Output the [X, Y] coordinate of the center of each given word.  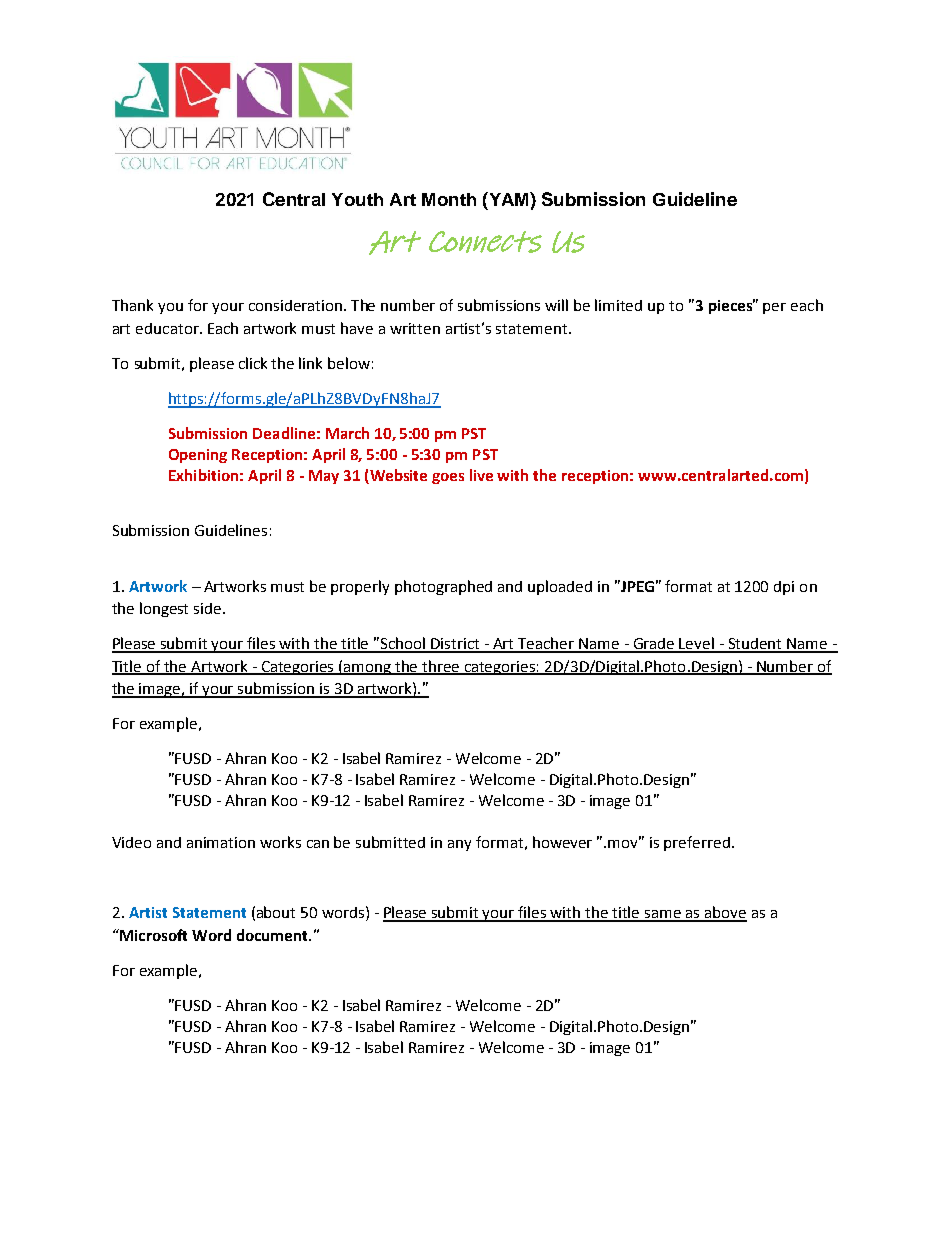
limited [618, 305]
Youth [357, 199]
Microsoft [152, 935]
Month [449, 199]
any [459, 845]
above [725, 913]
